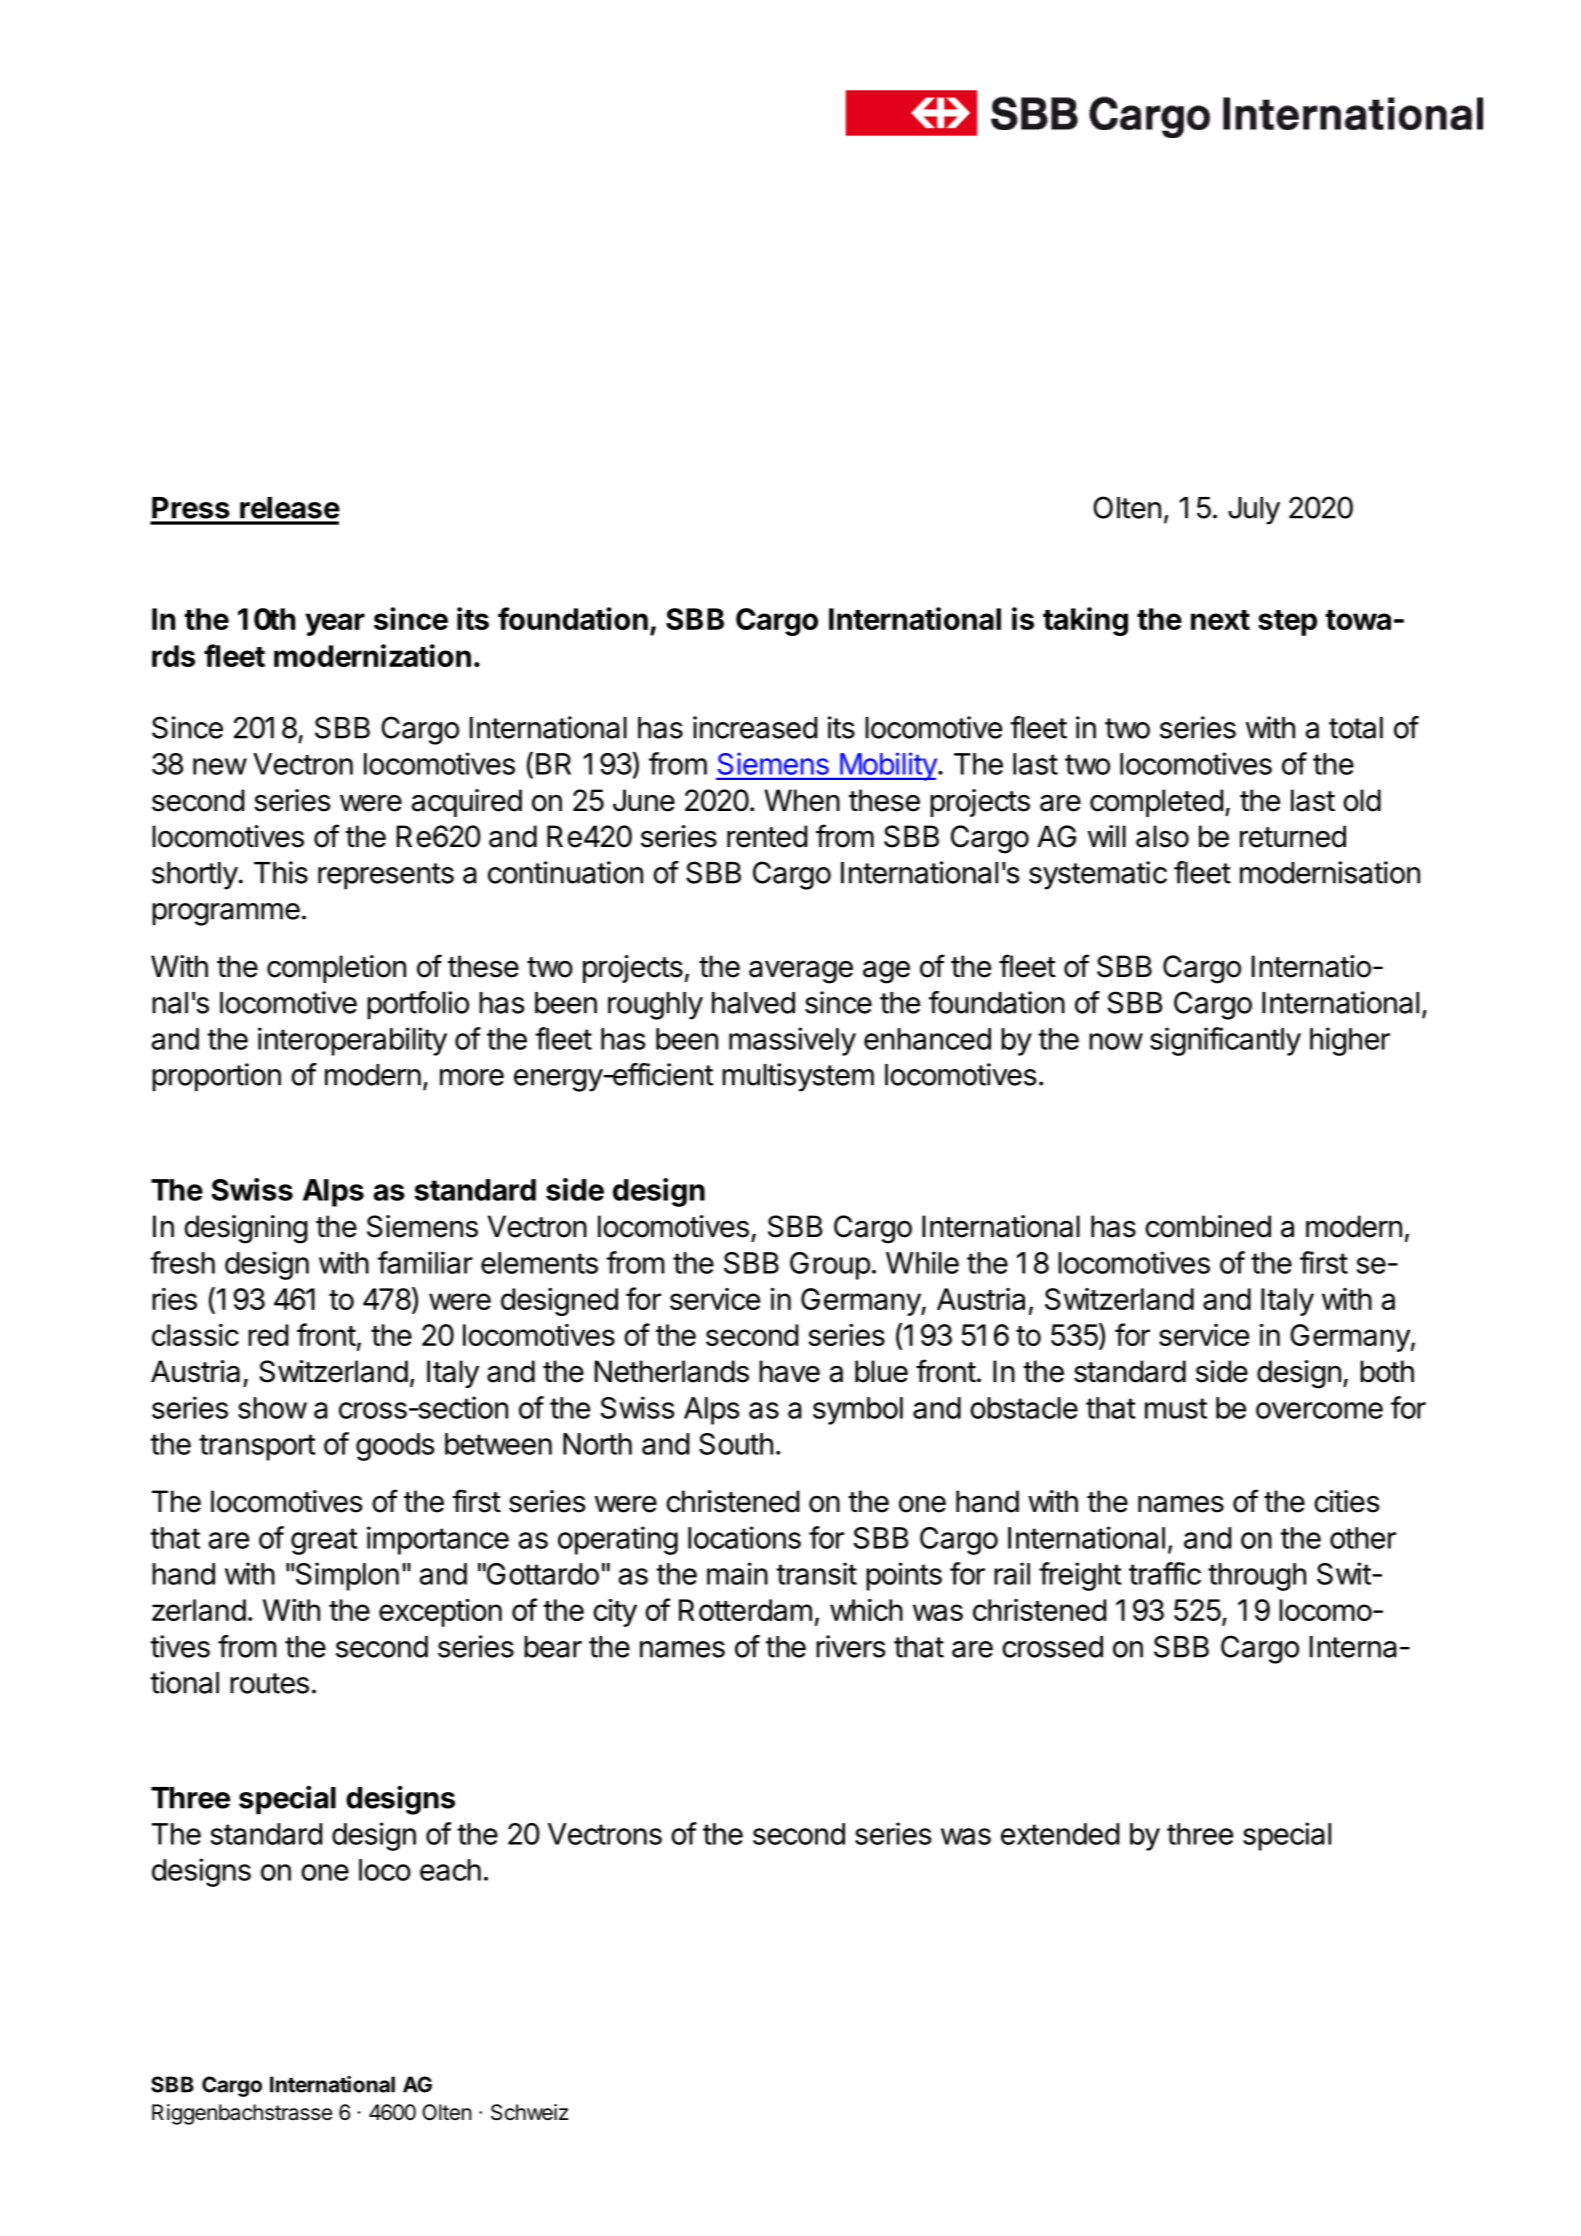 The height and width of the screenshot is (2236, 1581). What do you see at coordinates (789, 1371) in the screenshot?
I see `have` at bounding box center [789, 1371].
